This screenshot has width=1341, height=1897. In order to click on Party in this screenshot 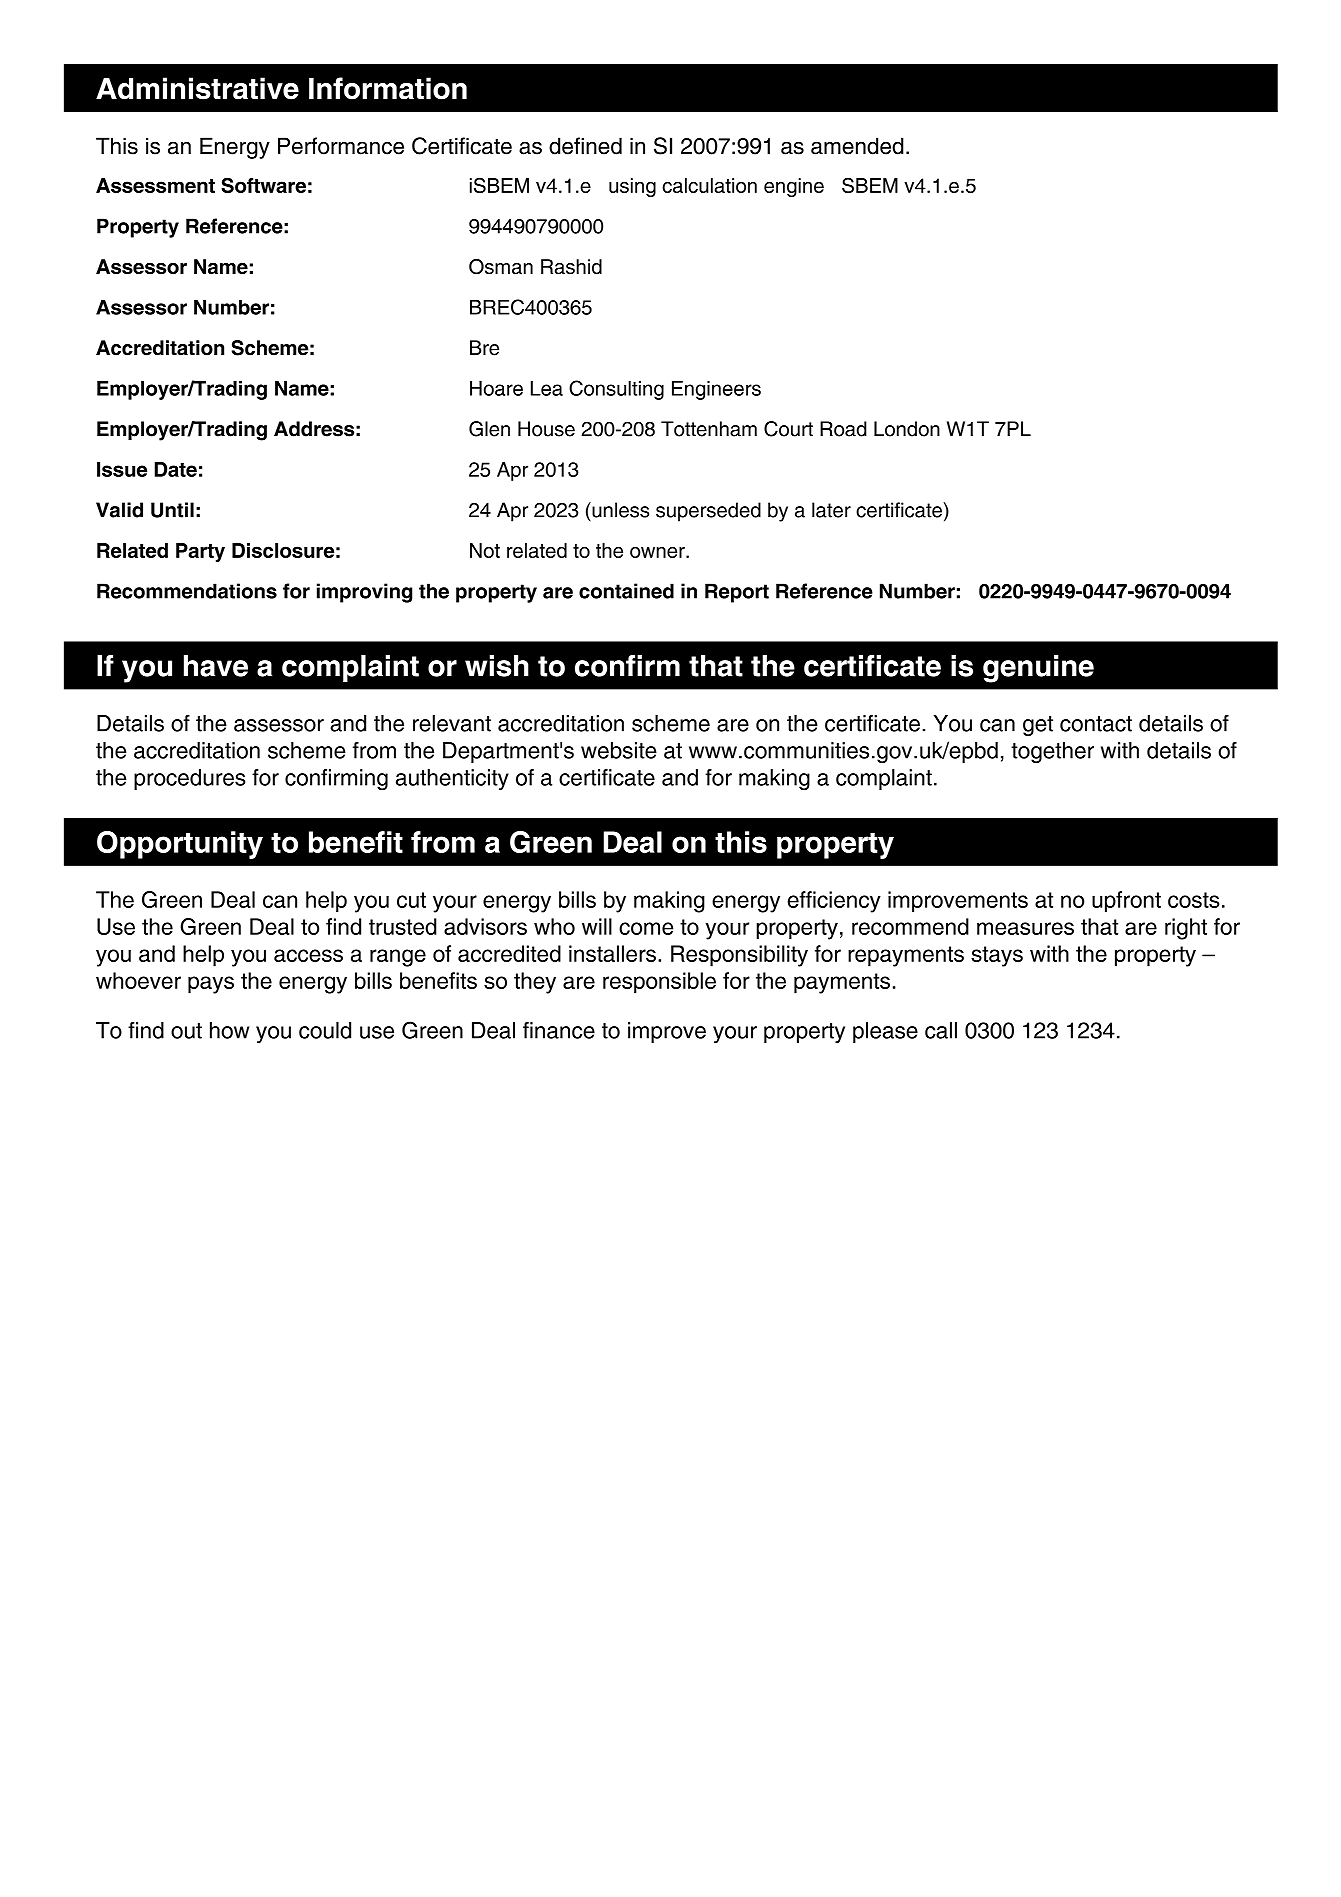, I will do `click(200, 552)`.
